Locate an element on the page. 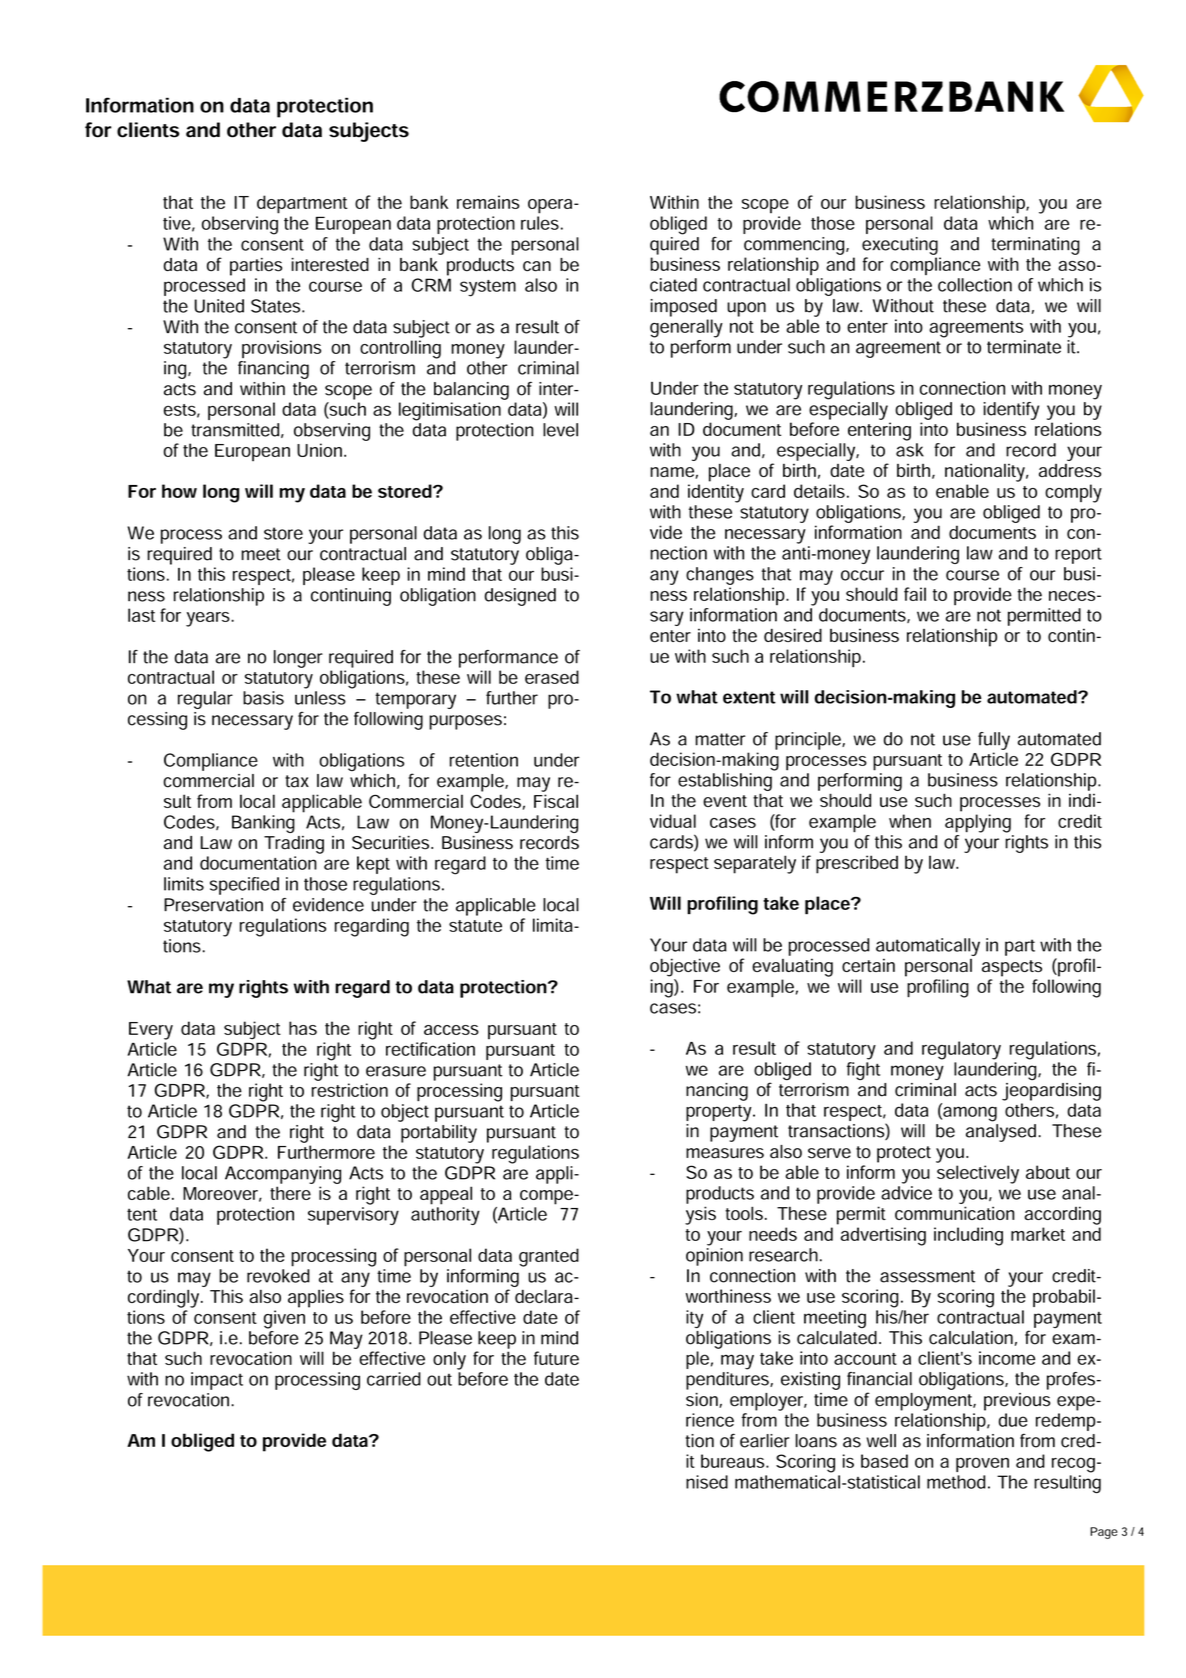  States is located at coordinates (277, 306).
